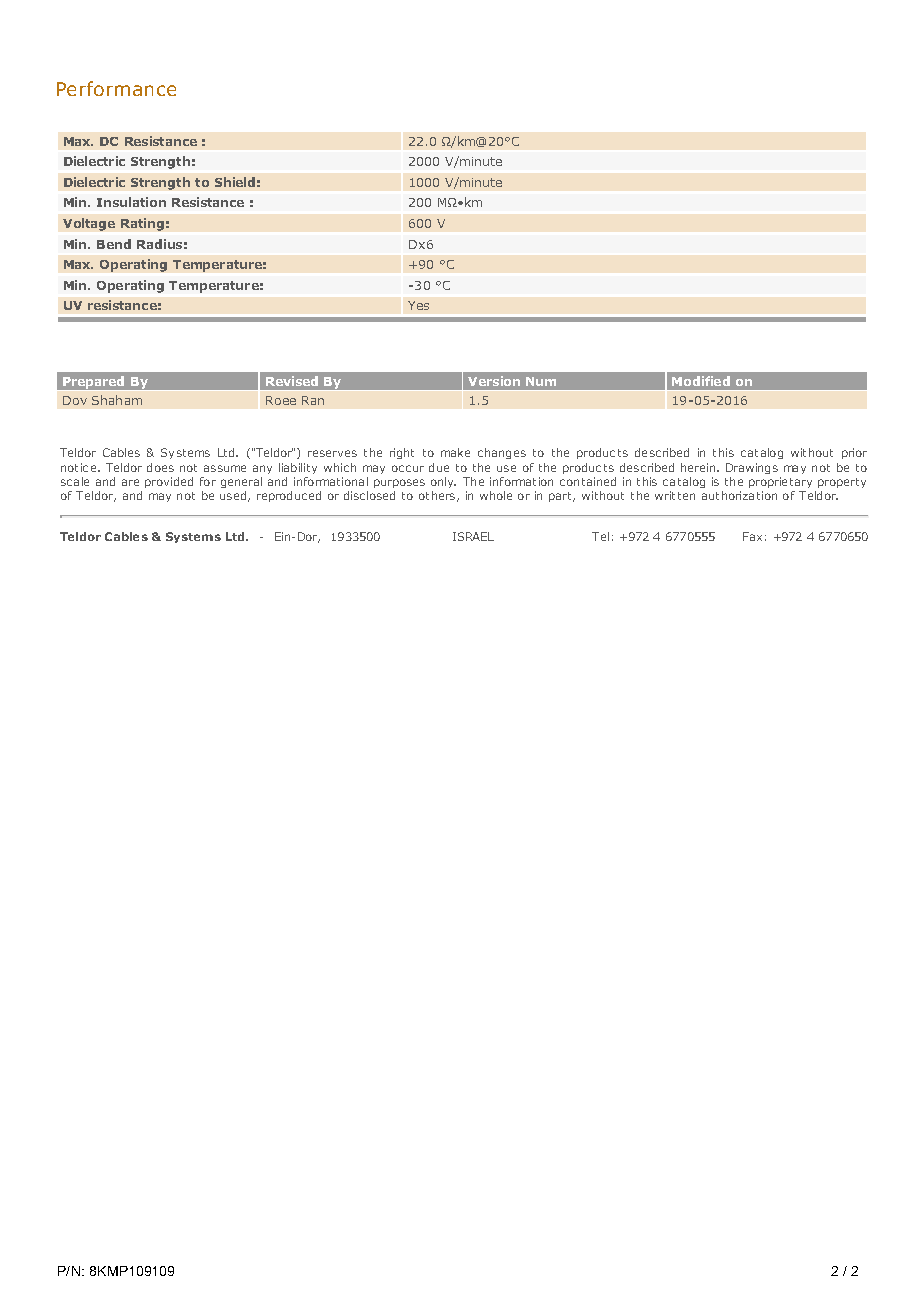 The image size is (924, 1308). I want to click on used, so click(234, 496).
